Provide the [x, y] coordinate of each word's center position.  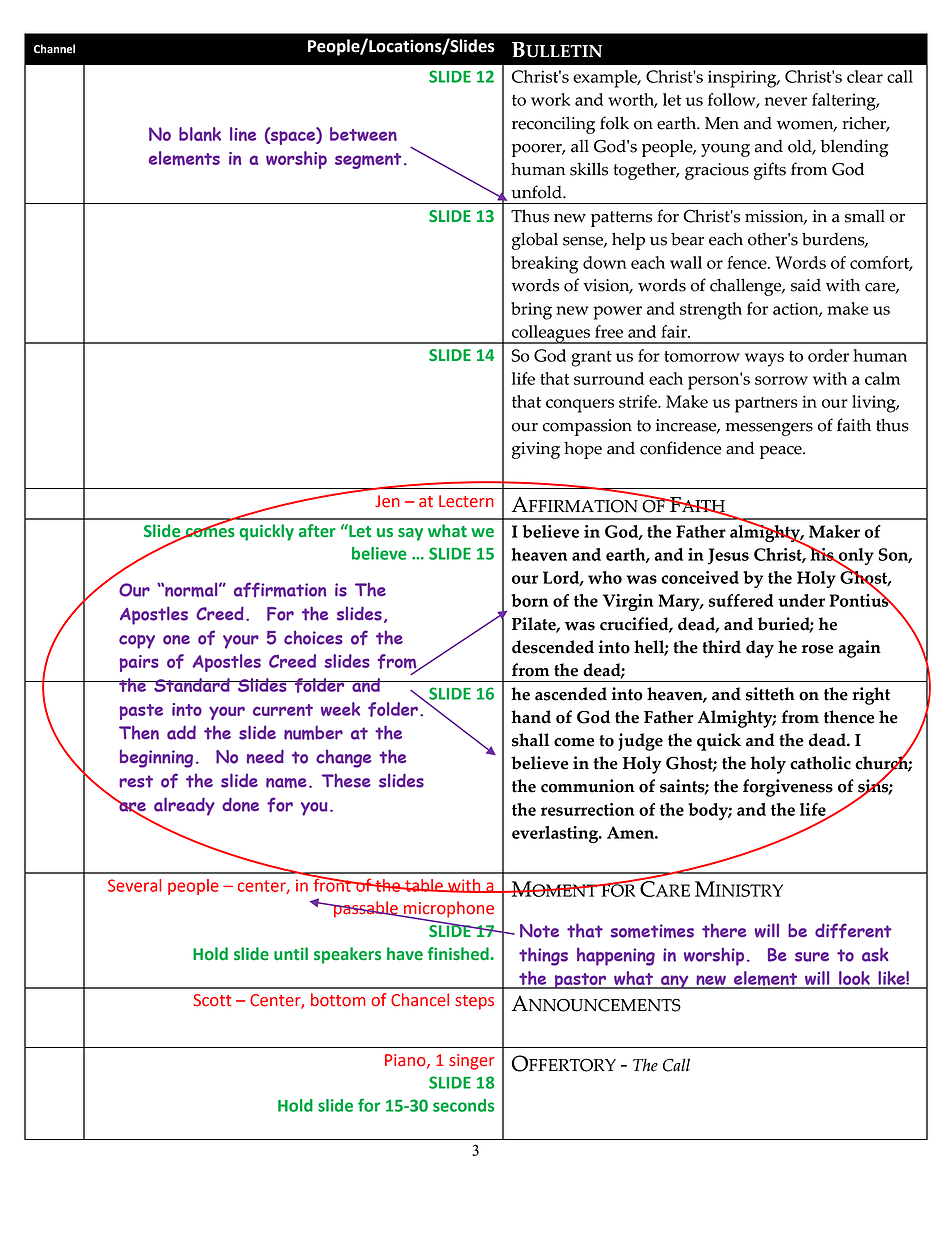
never [786, 101]
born [529, 600]
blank [200, 134]
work [550, 99]
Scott [212, 1000]
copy [137, 641]
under [801, 600]
